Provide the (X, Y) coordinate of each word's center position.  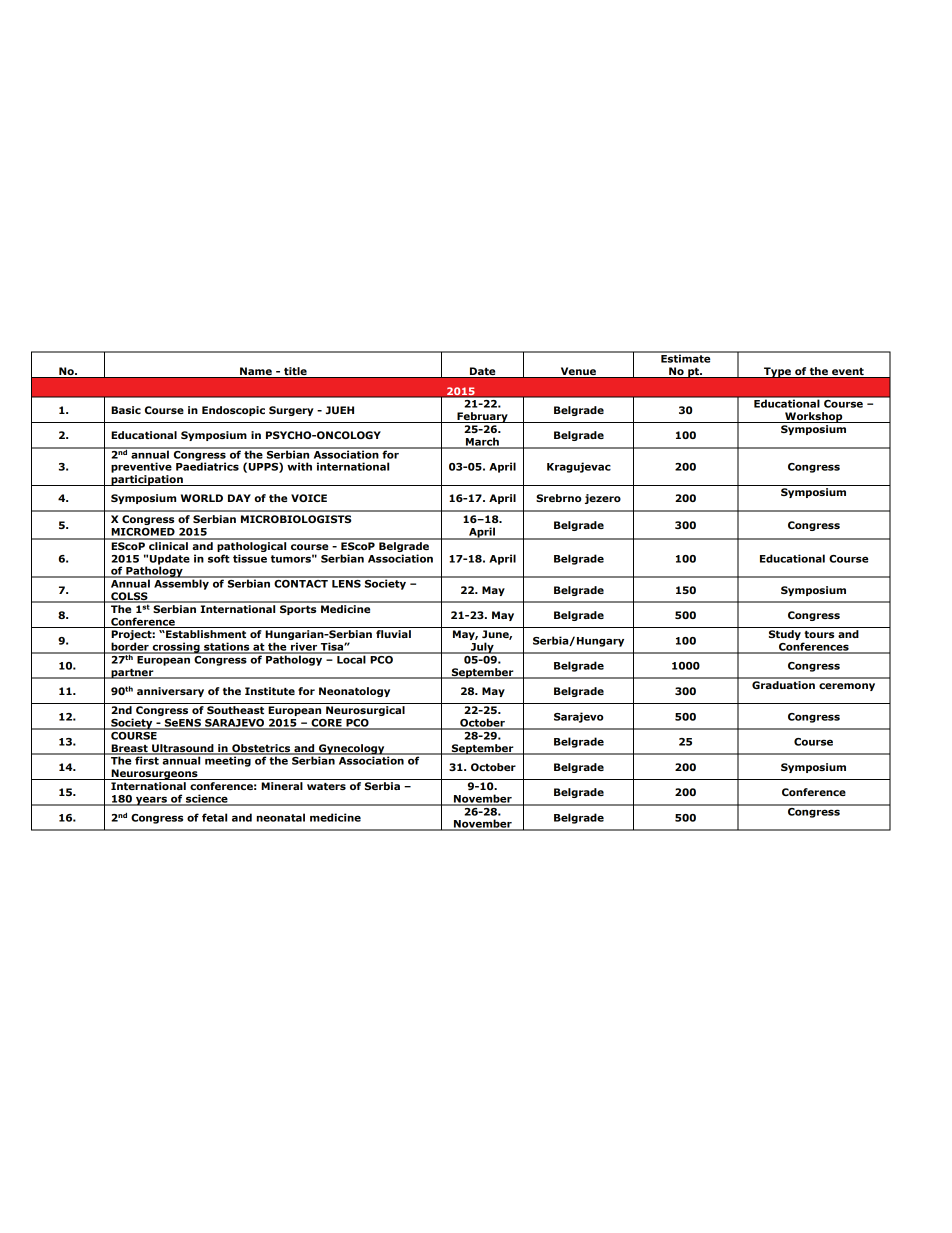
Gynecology (352, 749)
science (207, 799)
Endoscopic (233, 411)
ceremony (847, 687)
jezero (603, 499)
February (482, 417)
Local (351, 658)
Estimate (686, 357)
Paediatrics (207, 466)
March (482, 442)
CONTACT (301, 582)
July (482, 648)
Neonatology (354, 692)
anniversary (170, 692)
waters (326, 786)
